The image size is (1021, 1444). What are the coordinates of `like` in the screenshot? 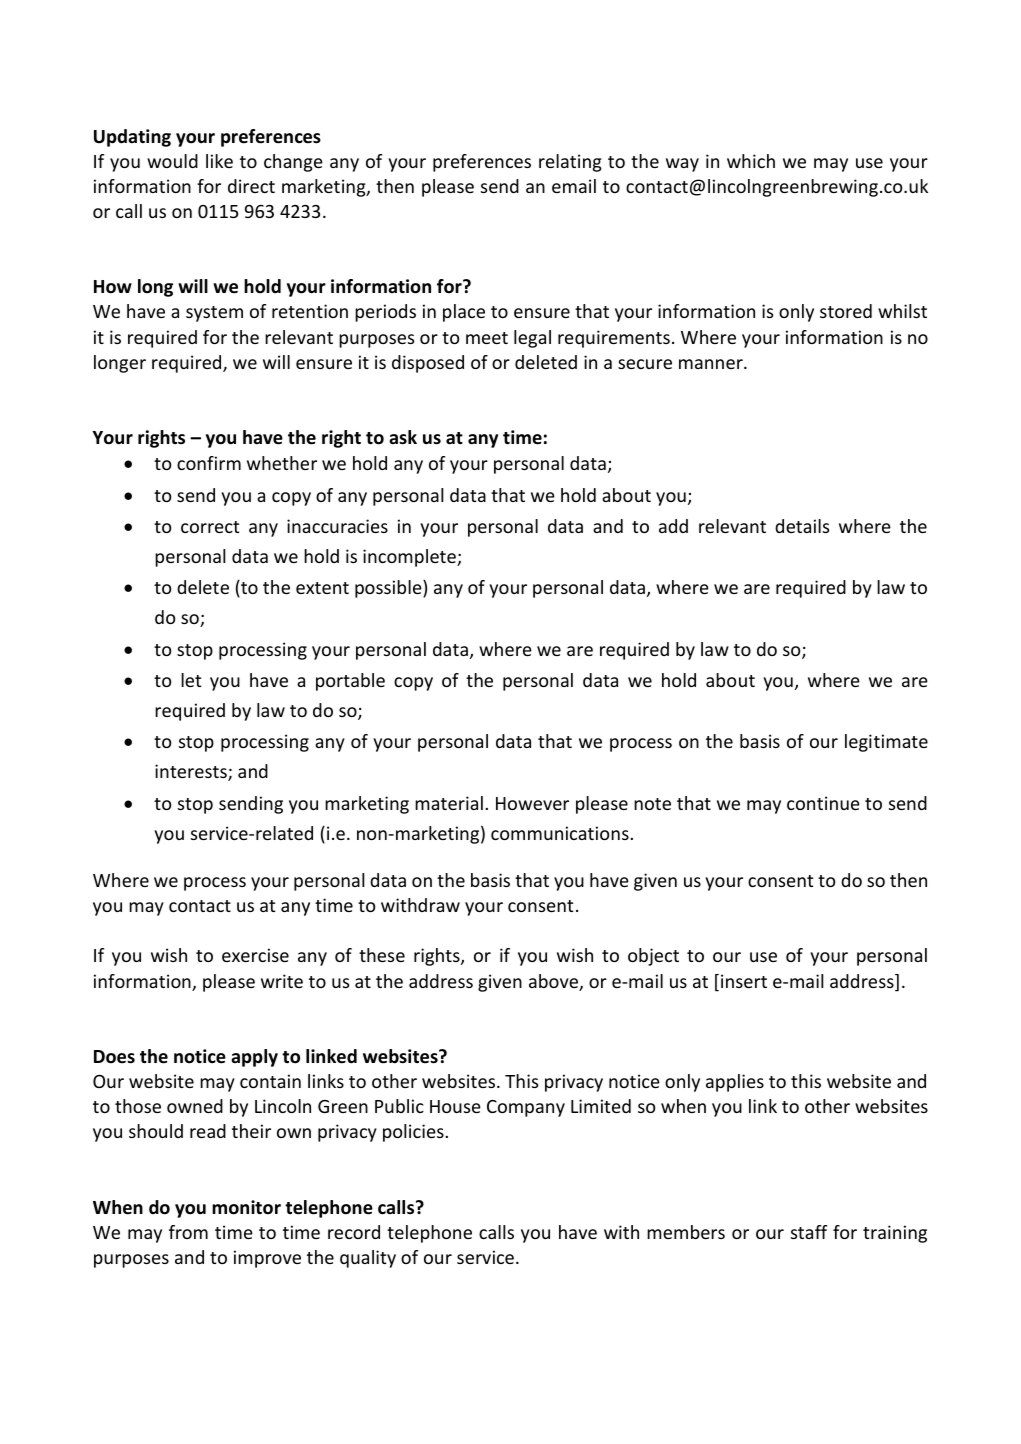 It's located at (219, 161).
